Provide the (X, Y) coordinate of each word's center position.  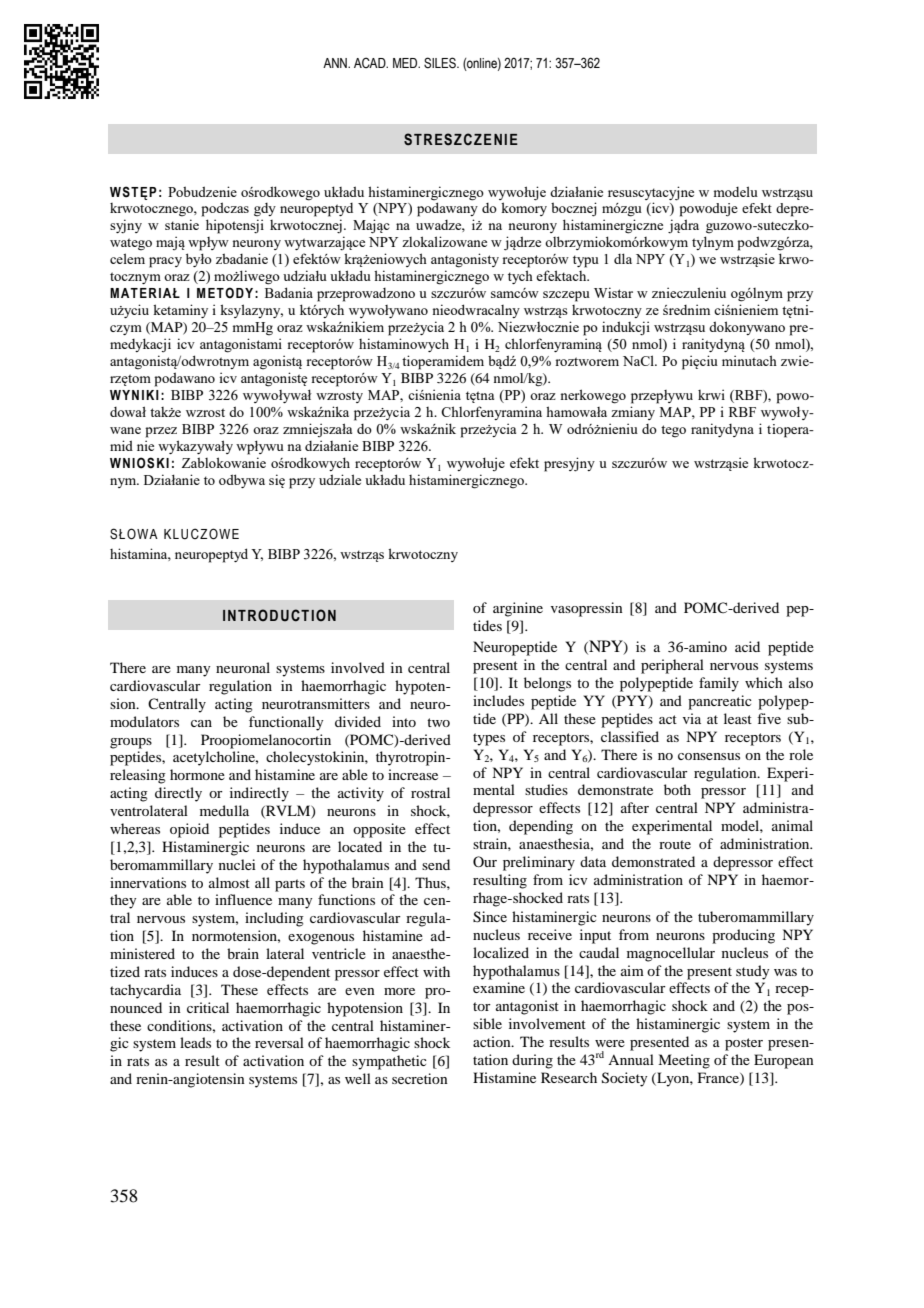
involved (358, 667)
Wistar (613, 292)
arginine (518, 609)
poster (744, 1044)
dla (623, 258)
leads (195, 1042)
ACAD (371, 62)
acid (747, 646)
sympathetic (389, 1062)
